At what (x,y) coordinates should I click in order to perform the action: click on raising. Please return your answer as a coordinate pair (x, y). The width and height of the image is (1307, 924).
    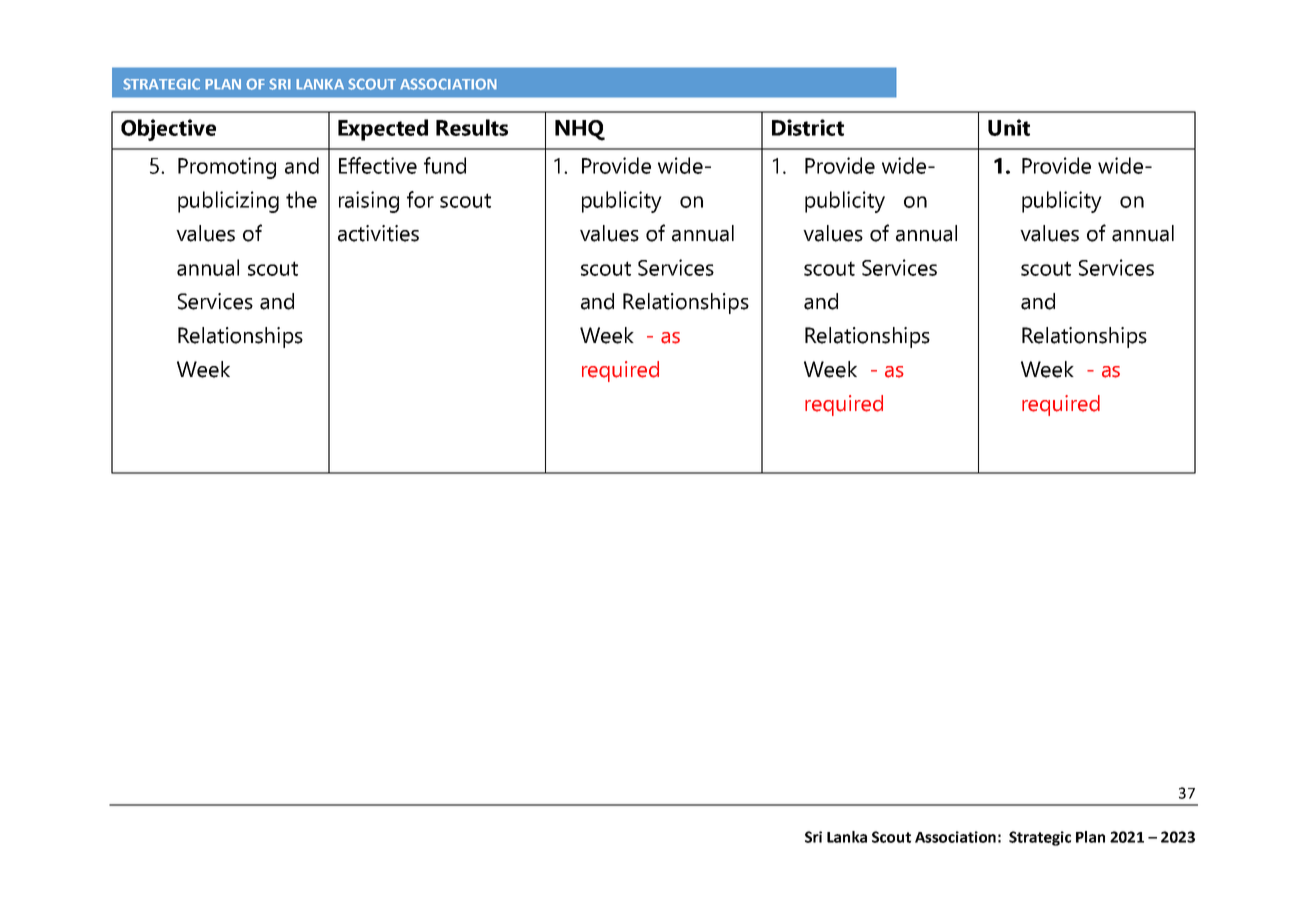
    Looking at the image, I should click on (369, 202).
